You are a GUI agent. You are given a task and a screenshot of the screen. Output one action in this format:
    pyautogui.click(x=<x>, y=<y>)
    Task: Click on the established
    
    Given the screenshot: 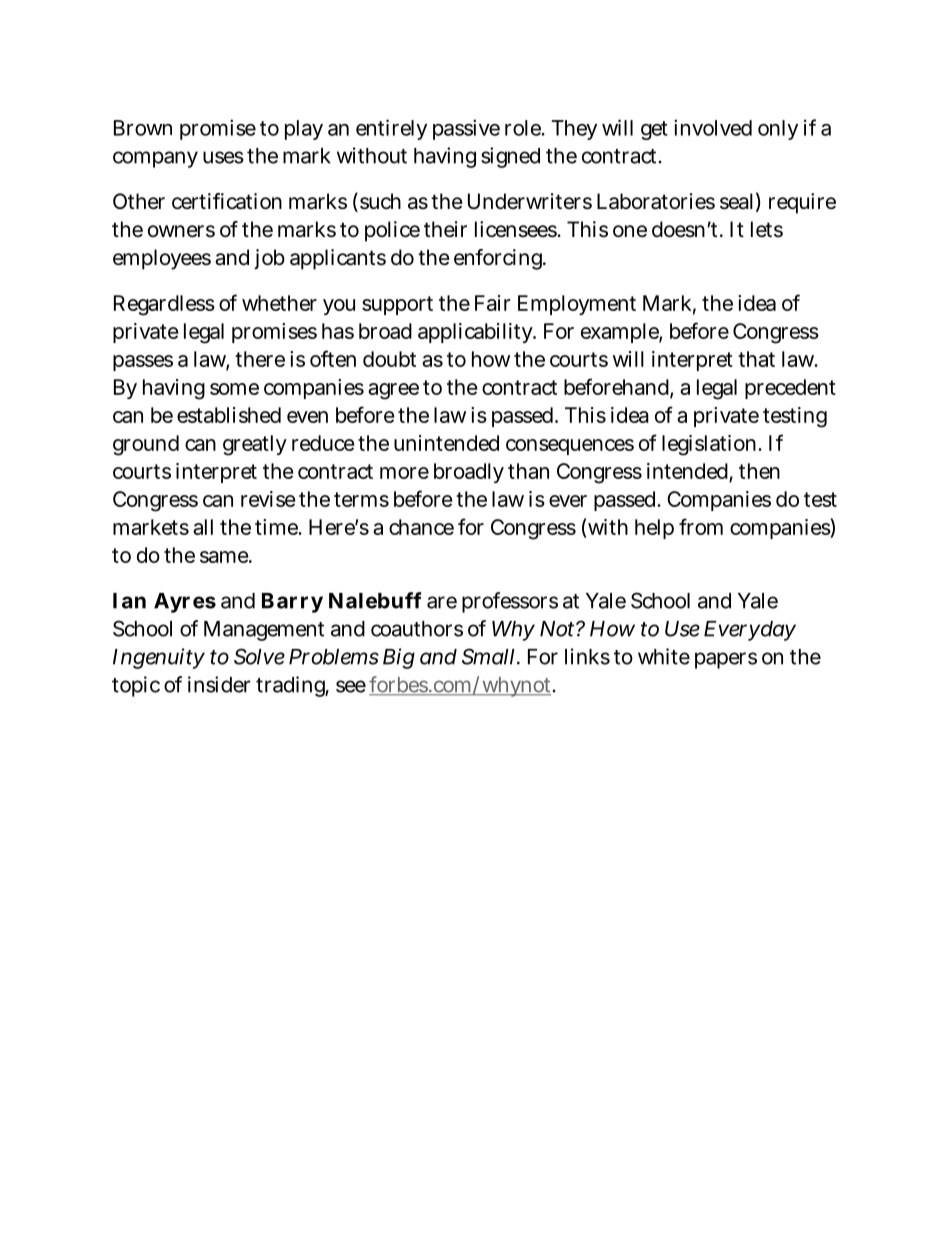 What is the action you would take?
    pyautogui.click(x=229, y=415)
